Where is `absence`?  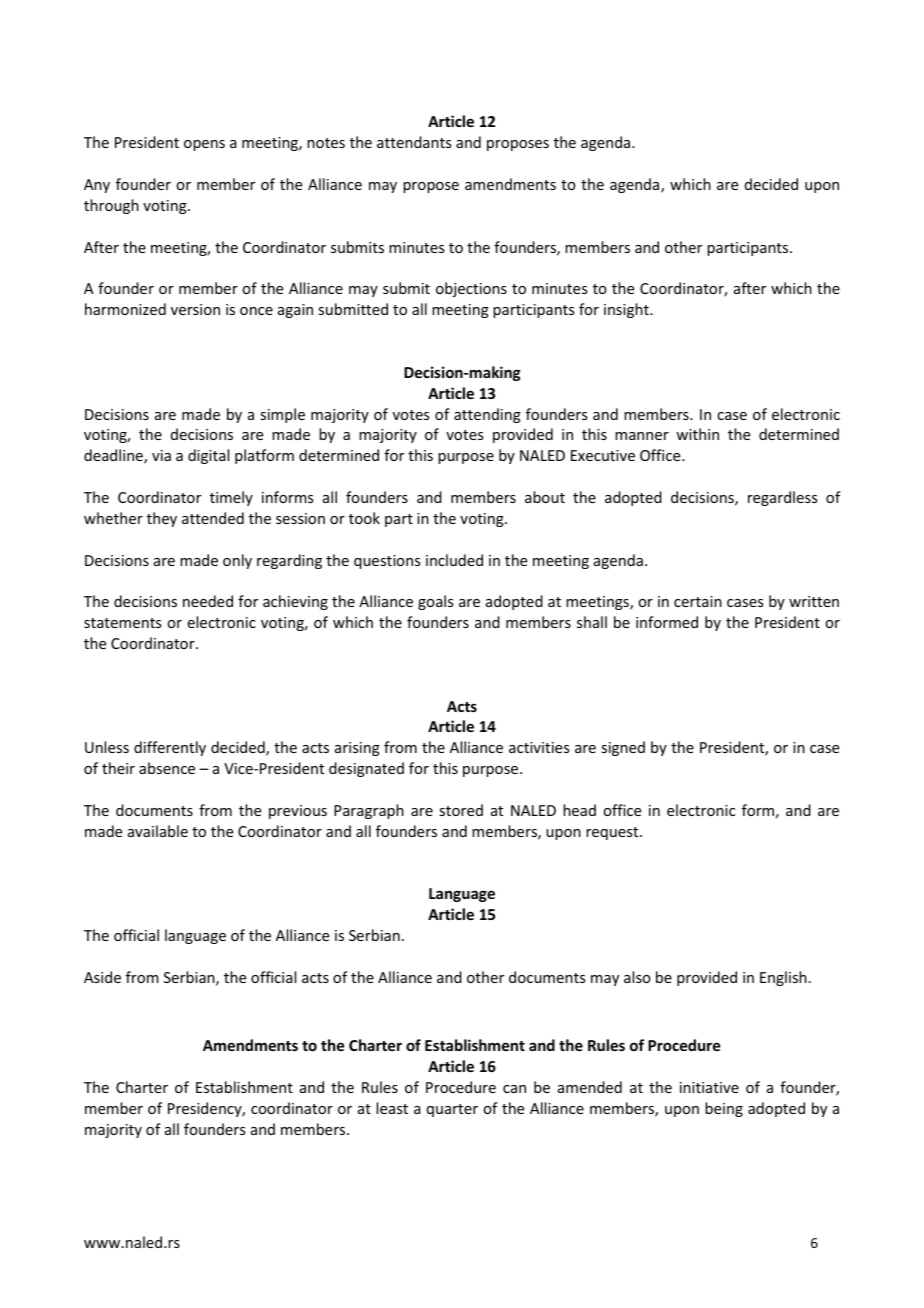
absence is located at coordinates (167, 768).
